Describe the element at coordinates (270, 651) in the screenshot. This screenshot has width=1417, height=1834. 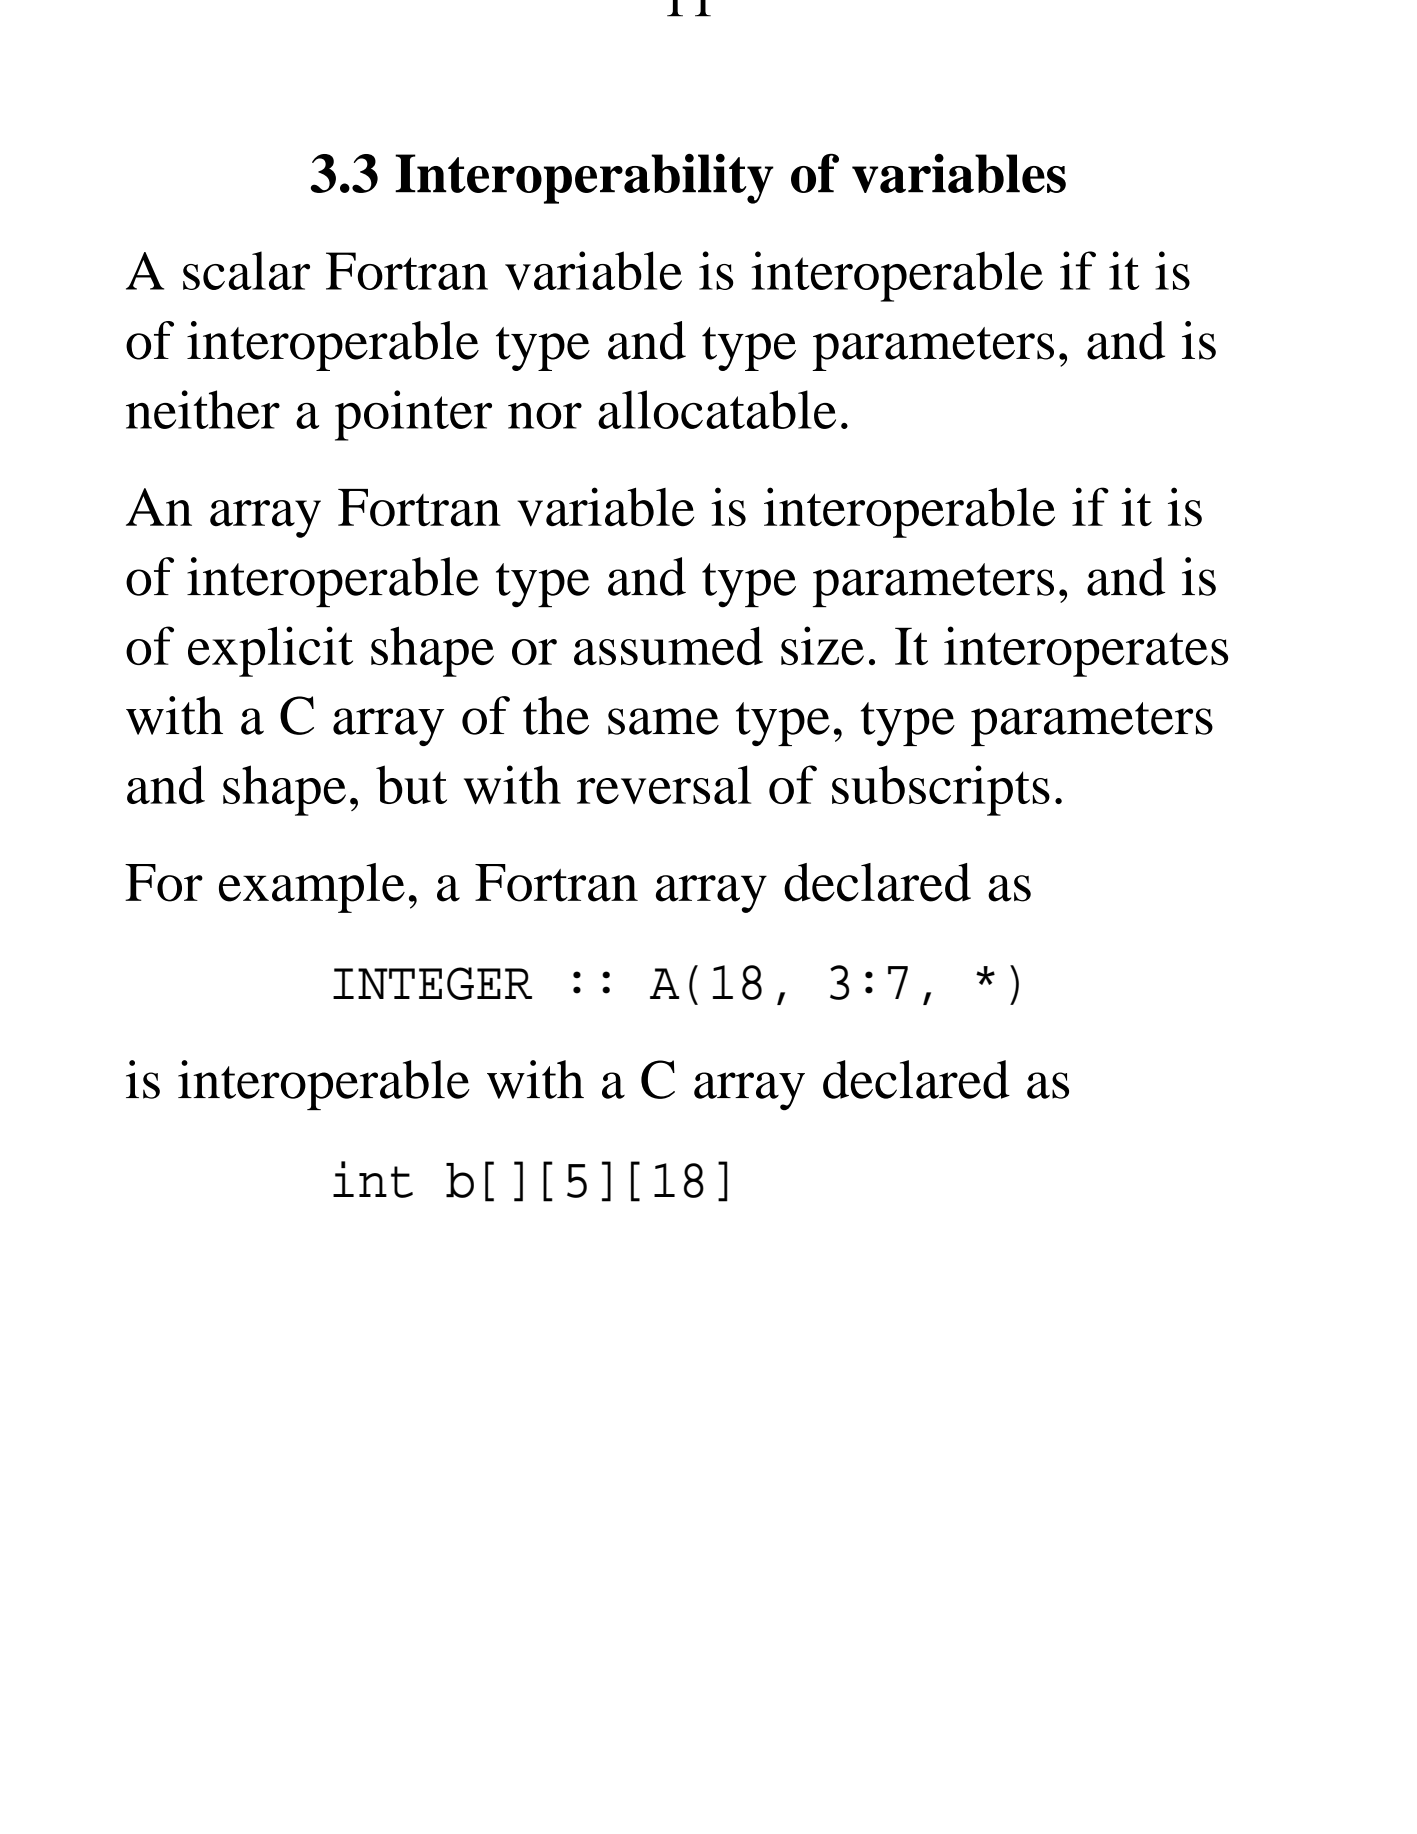
I see `explicit` at that location.
